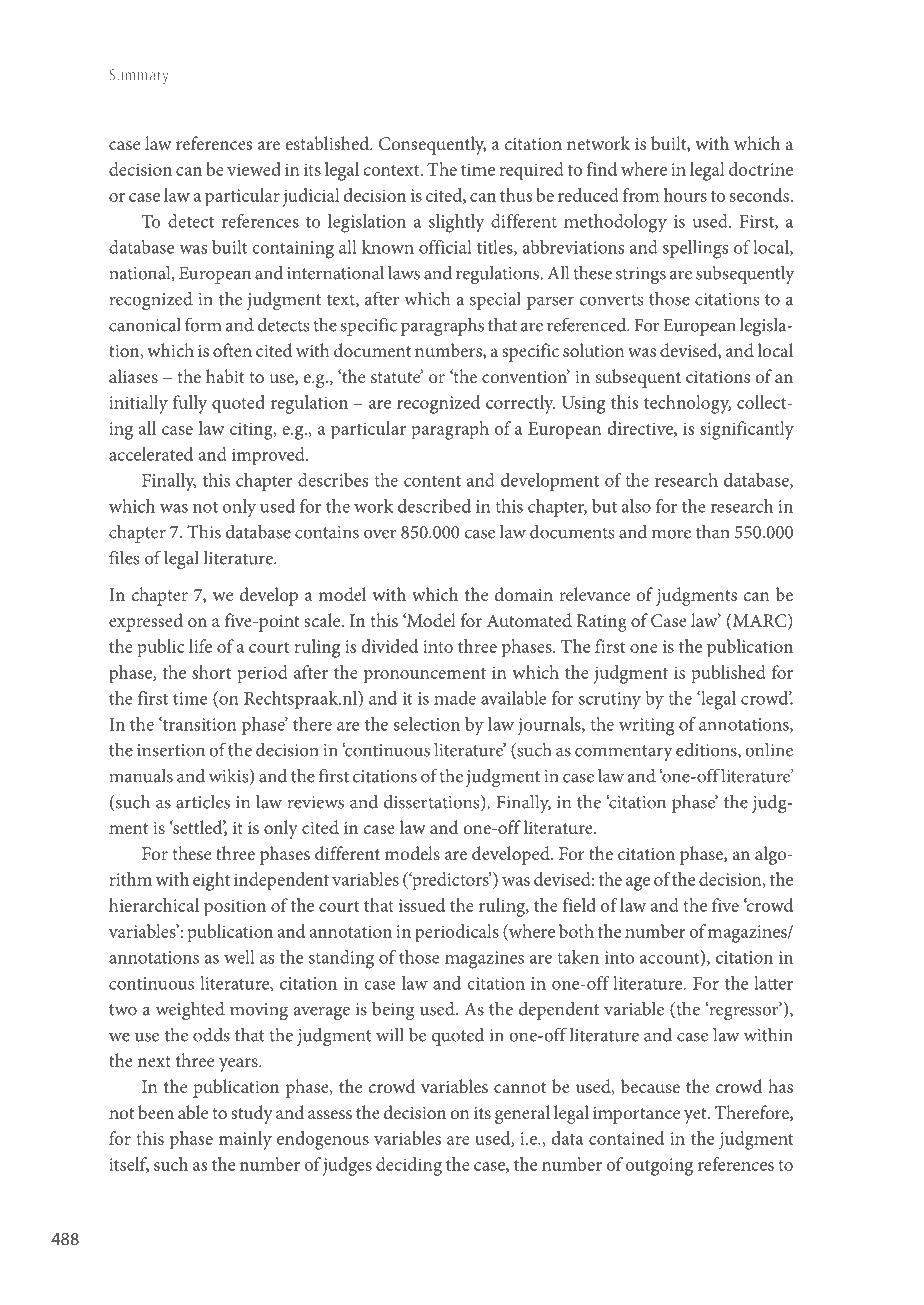  I want to click on yet, so click(696, 1116).
